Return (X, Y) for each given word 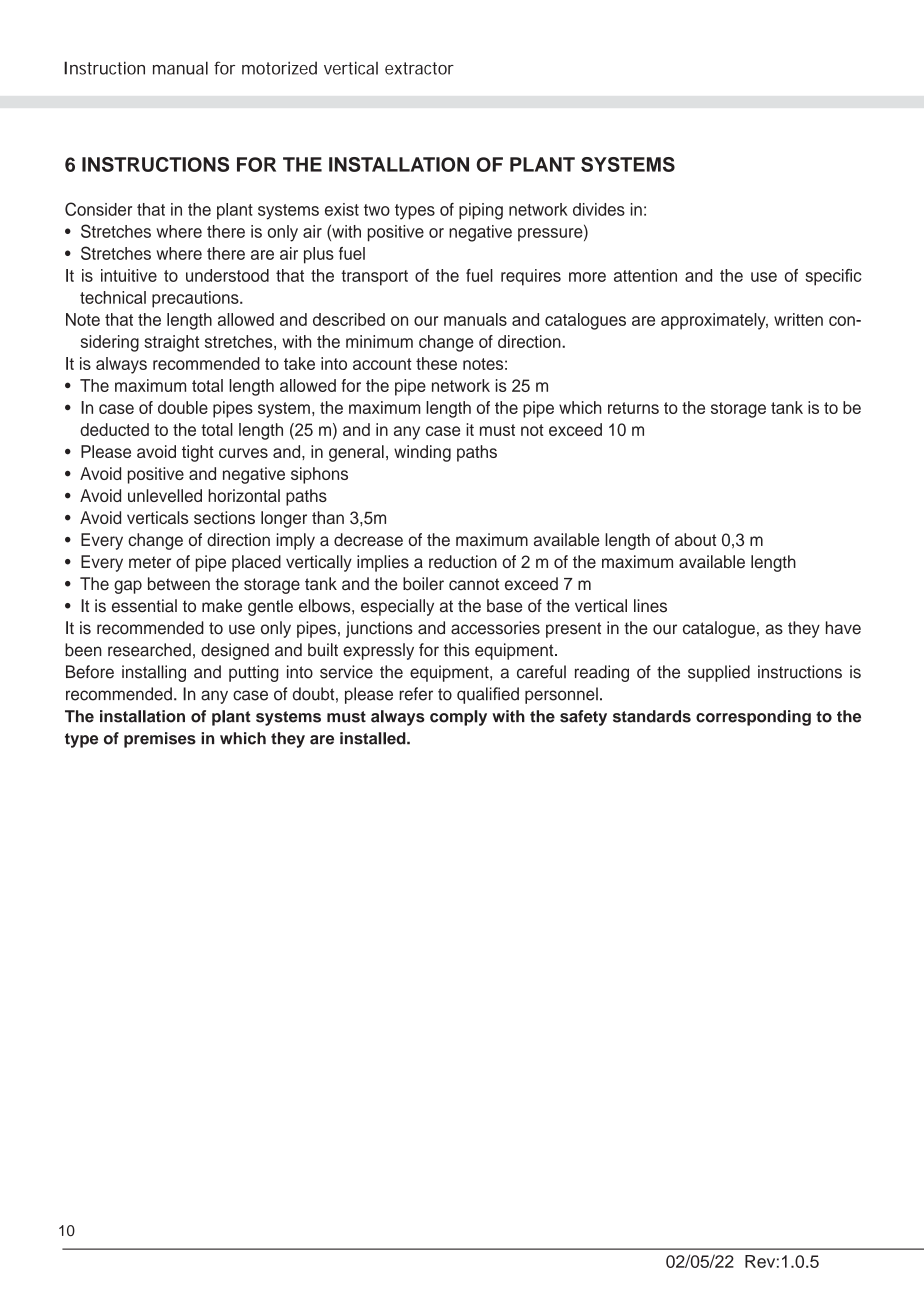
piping (481, 211)
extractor (419, 68)
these (436, 363)
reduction (463, 561)
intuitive (129, 275)
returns (633, 408)
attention (645, 275)
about (695, 539)
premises (160, 740)
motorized (279, 68)
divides (599, 209)
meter (150, 562)
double (183, 407)
